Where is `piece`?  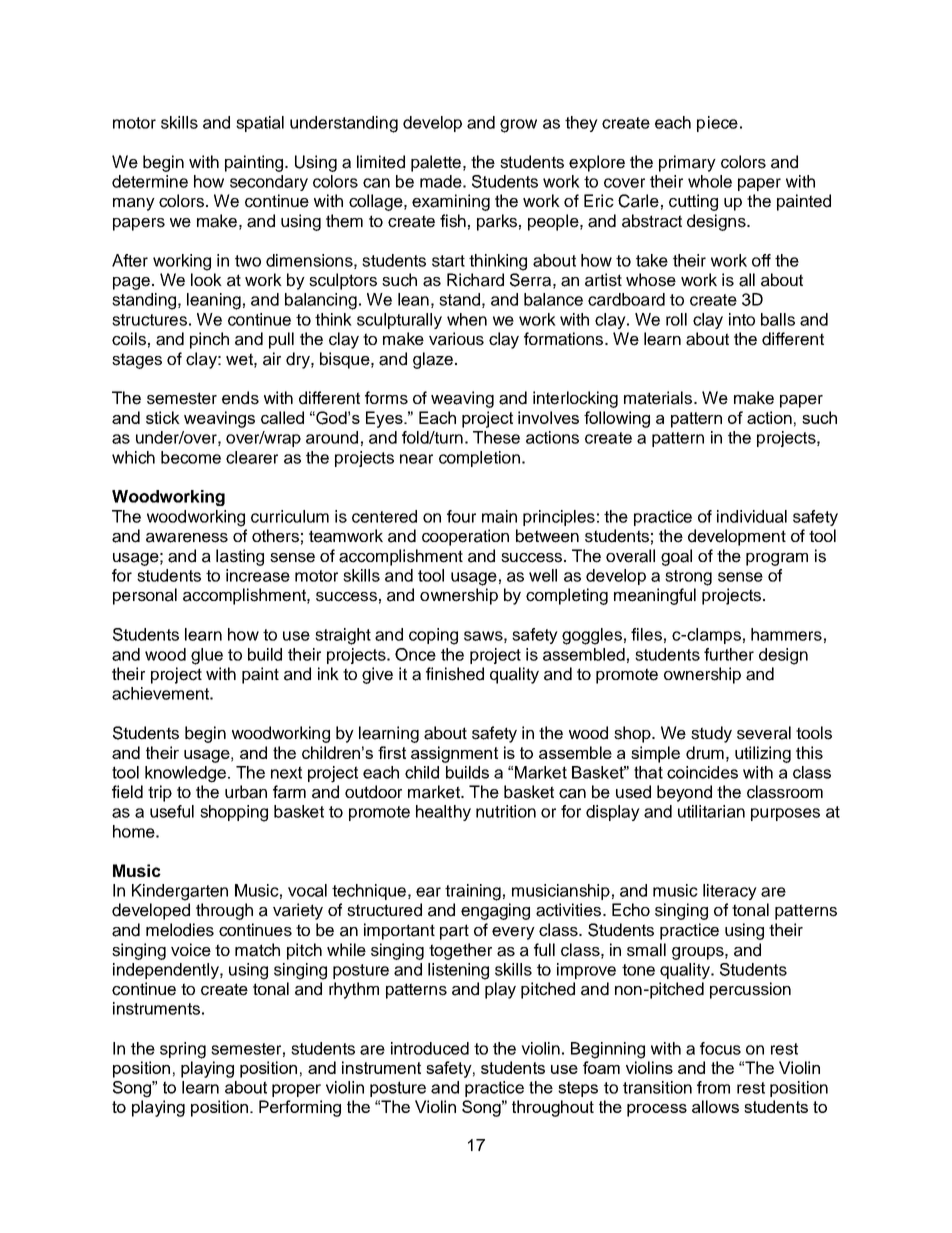
piece is located at coordinates (717, 124).
